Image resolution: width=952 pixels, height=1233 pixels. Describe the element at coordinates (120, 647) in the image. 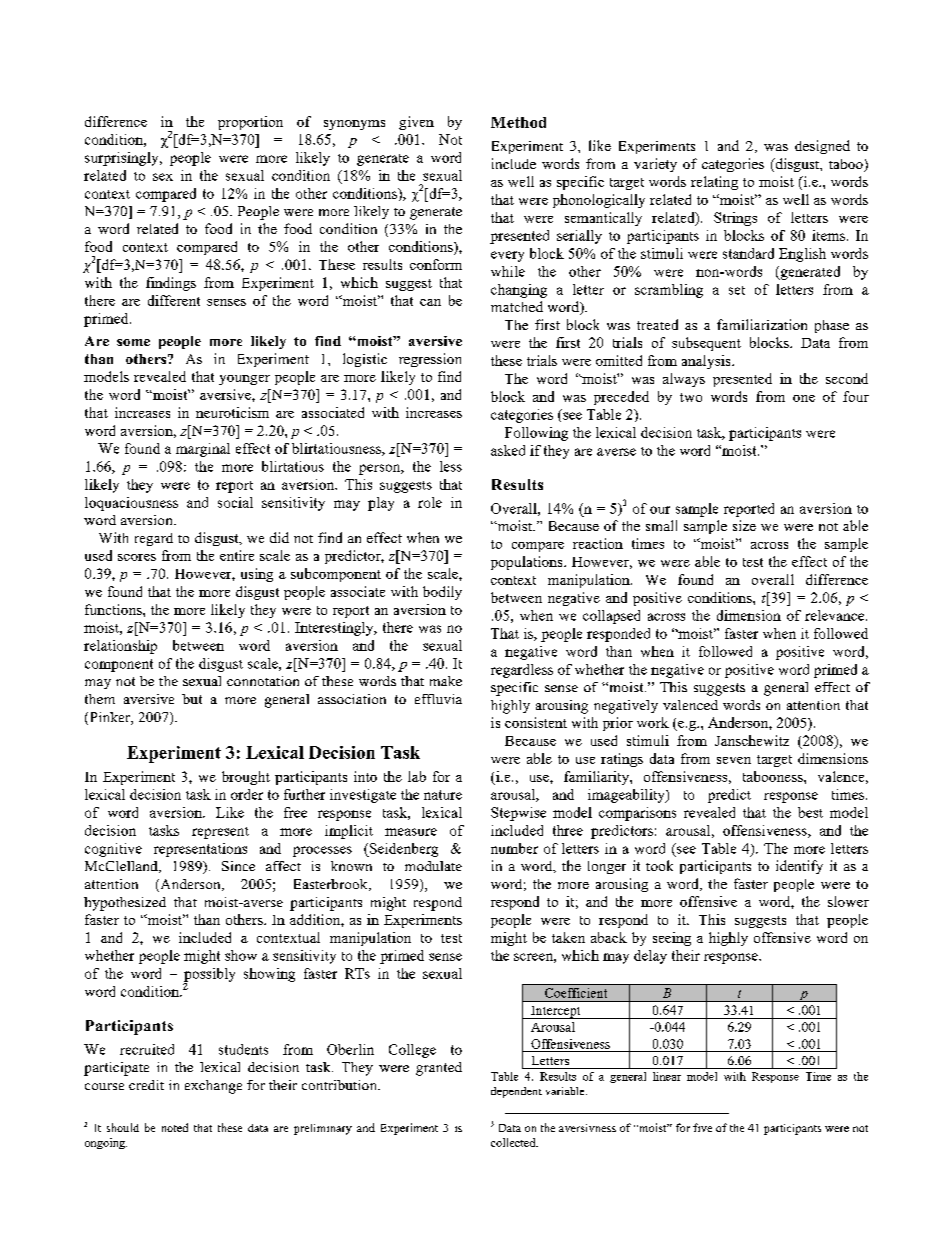

I see `relationship` at that location.
